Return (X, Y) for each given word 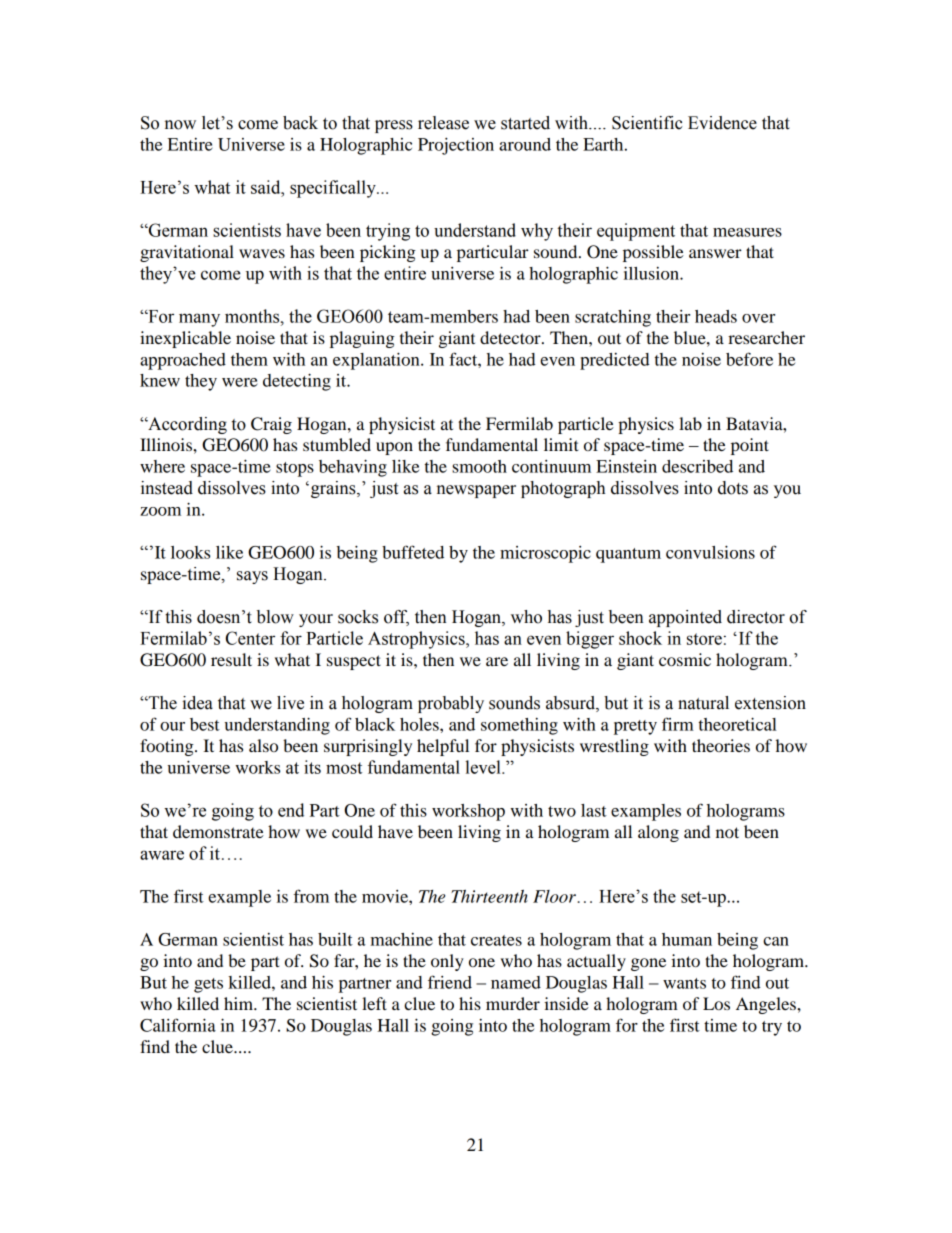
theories (721, 745)
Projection (456, 146)
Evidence (722, 123)
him (239, 1003)
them (249, 359)
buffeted (413, 552)
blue (691, 337)
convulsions (710, 552)
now (180, 125)
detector (511, 337)
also (263, 745)
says (252, 577)
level (484, 767)
